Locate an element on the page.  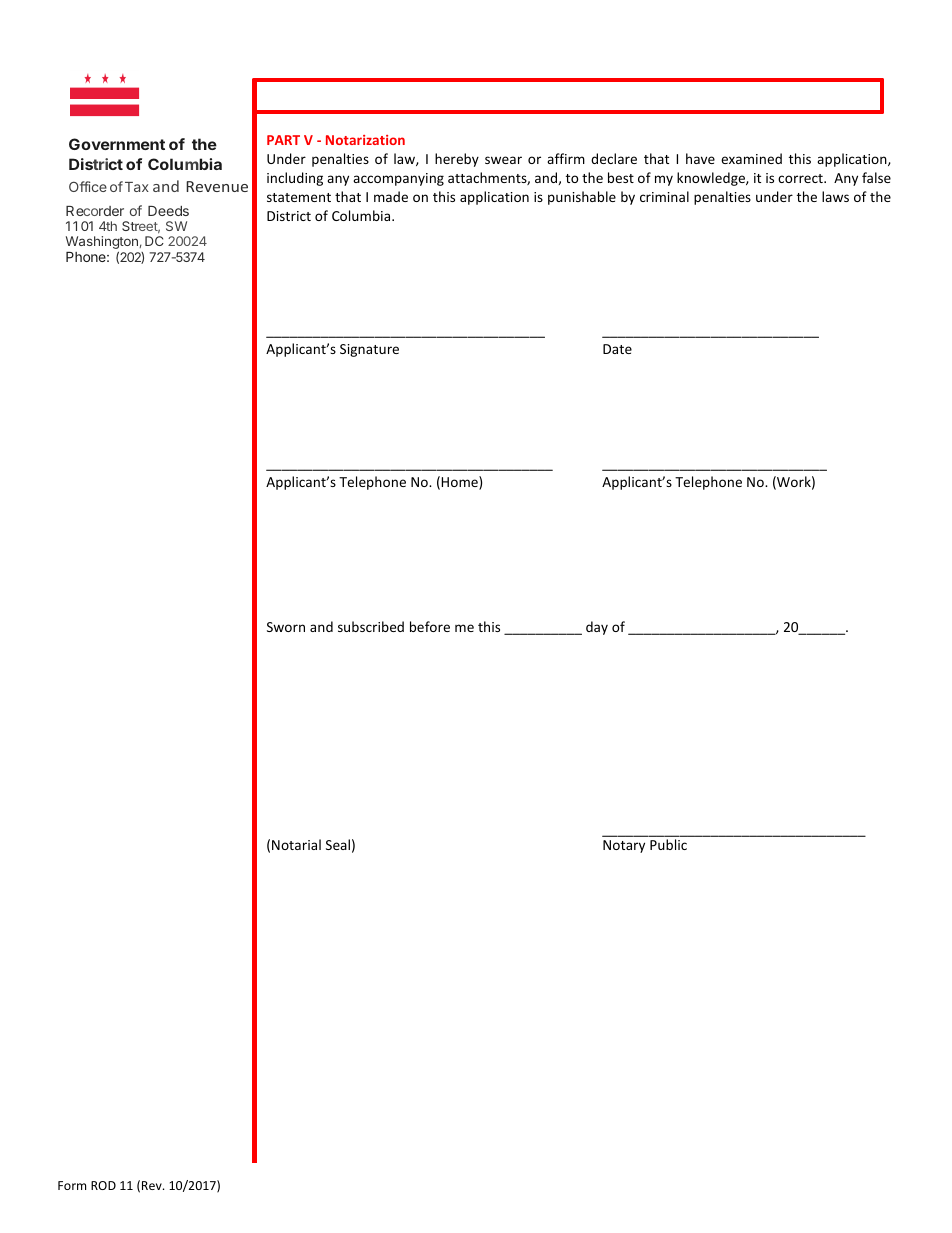
Form is located at coordinates (72, 1185).
